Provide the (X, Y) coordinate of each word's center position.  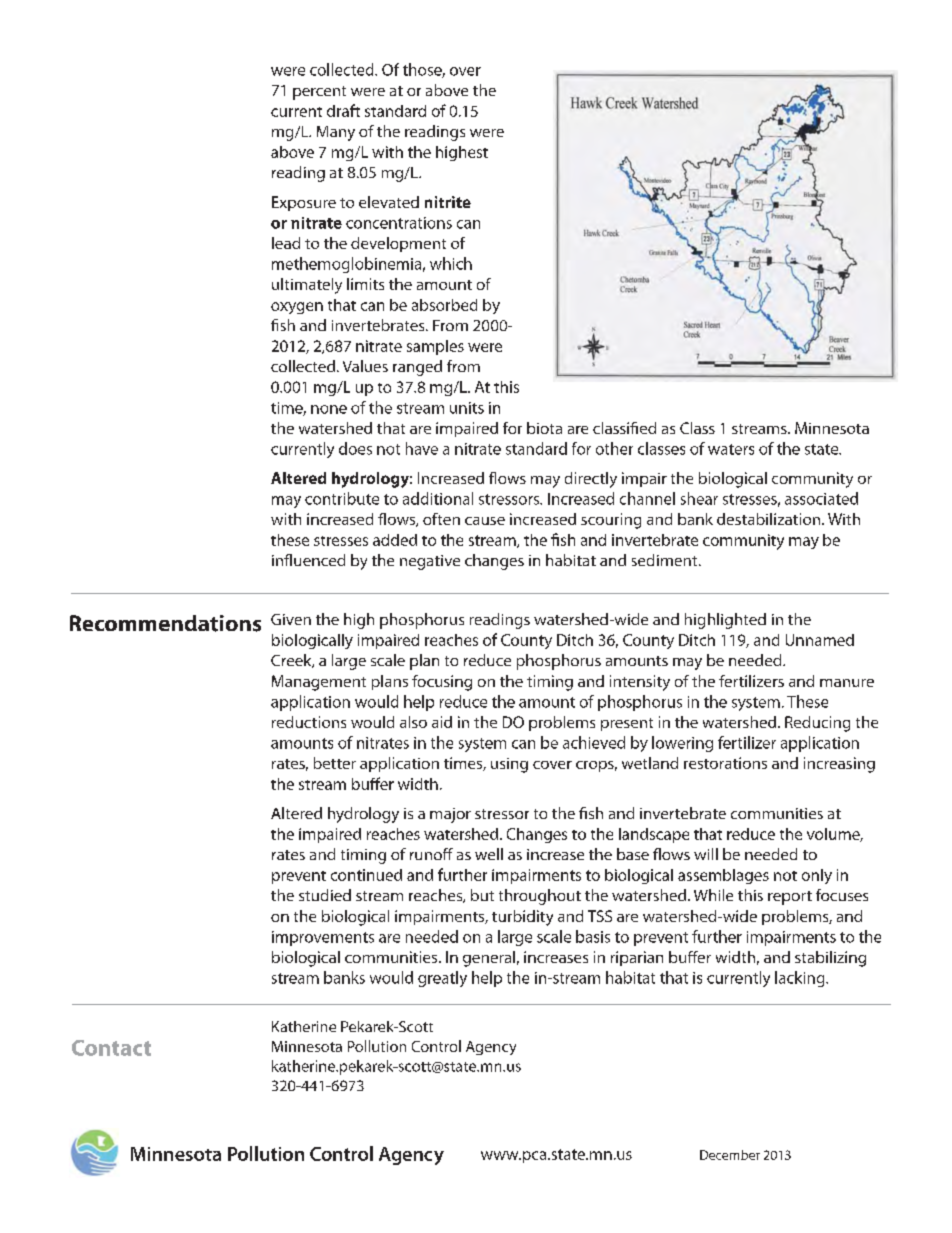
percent (319, 93)
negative (430, 562)
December (730, 1155)
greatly (442, 979)
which (451, 263)
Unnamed (820, 640)
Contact (111, 1048)
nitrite (448, 202)
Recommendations (165, 623)
